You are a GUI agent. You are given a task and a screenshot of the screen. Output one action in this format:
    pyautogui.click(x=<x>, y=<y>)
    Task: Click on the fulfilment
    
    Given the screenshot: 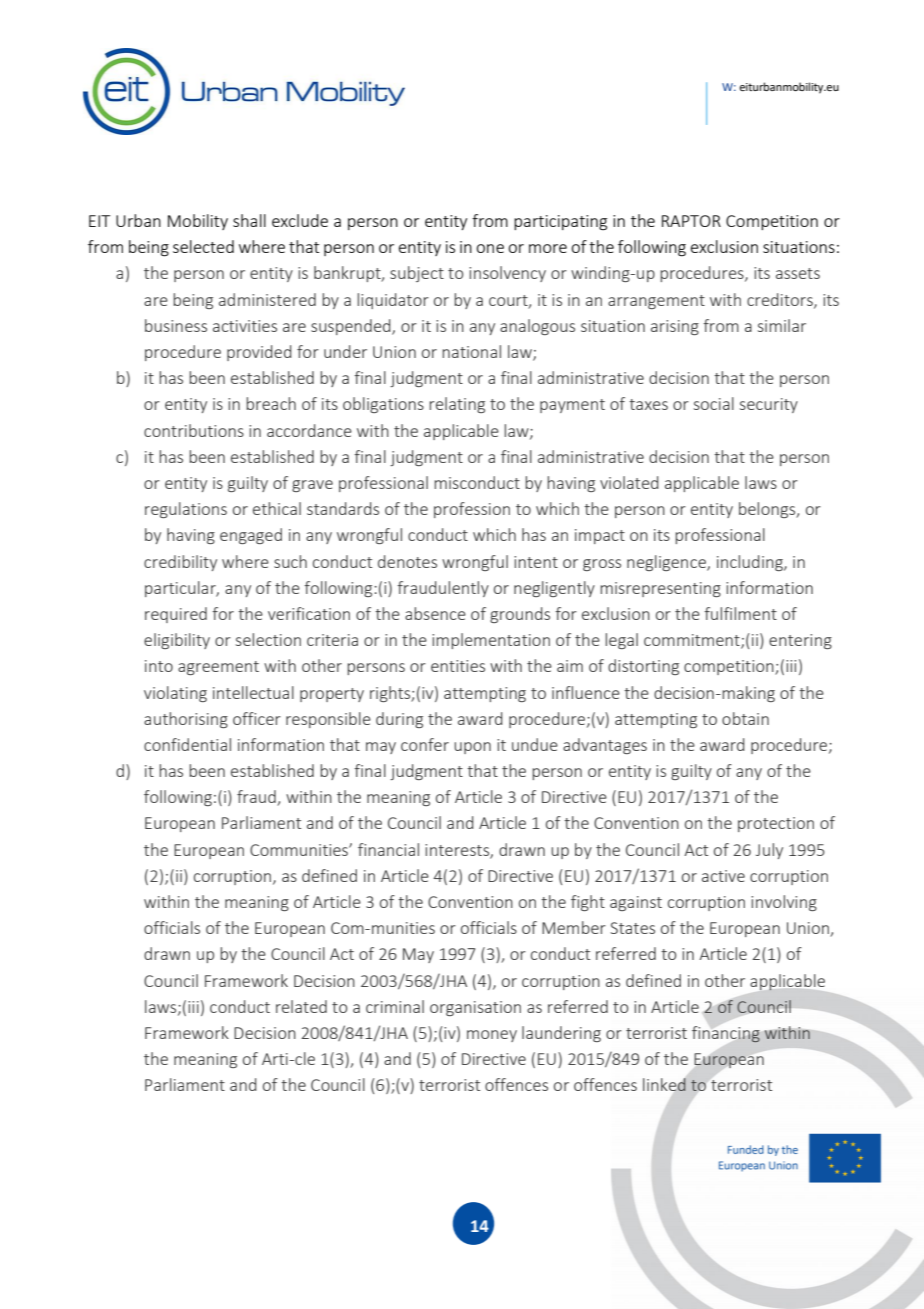 What is the action you would take?
    pyautogui.click(x=741, y=613)
